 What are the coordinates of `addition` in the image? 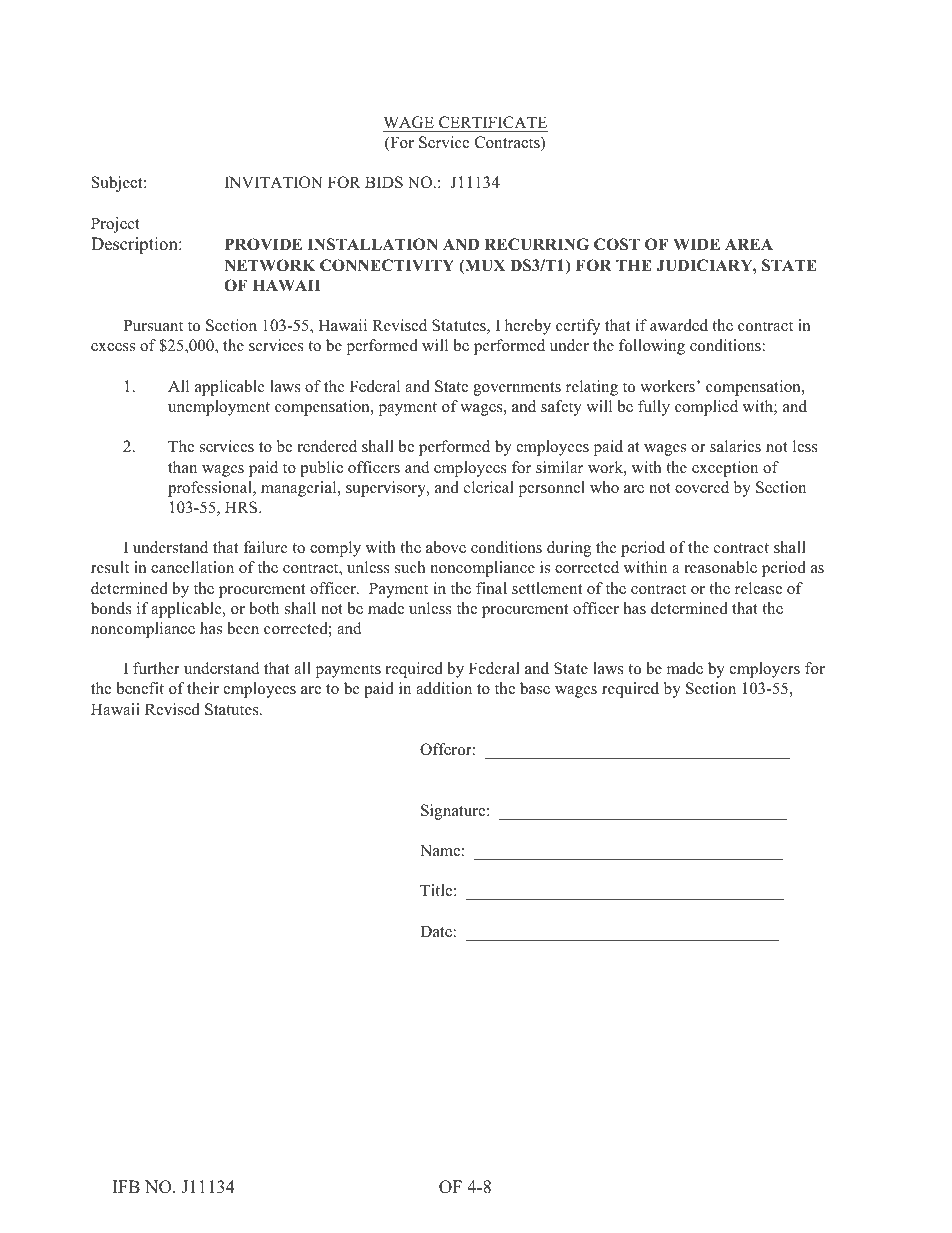 It's located at (444, 688).
